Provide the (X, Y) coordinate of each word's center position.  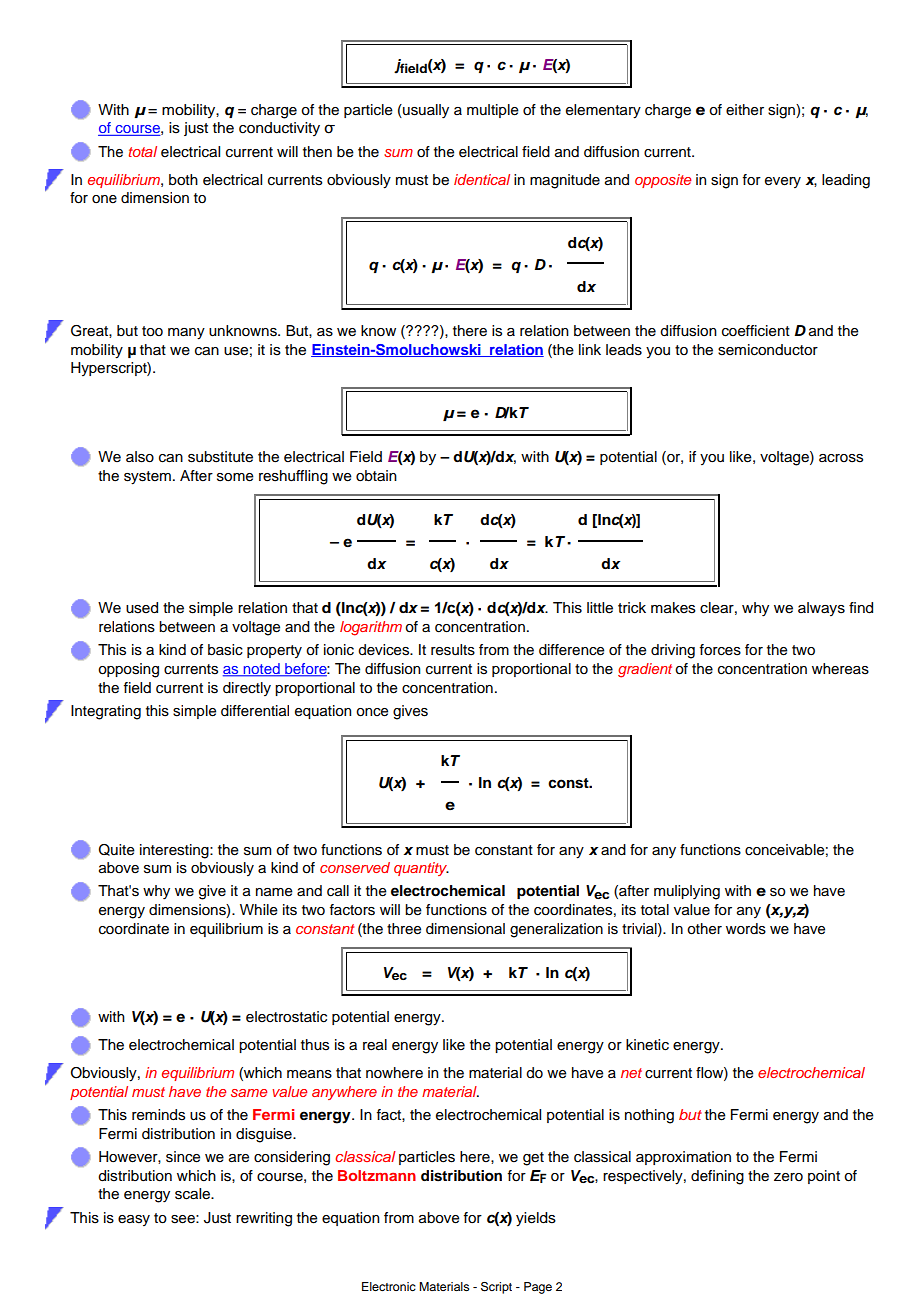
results (453, 650)
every (783, 182)
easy (134, 1220)
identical (482, 179)
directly (247, 689)
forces (720, 650)
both (183, 180)
